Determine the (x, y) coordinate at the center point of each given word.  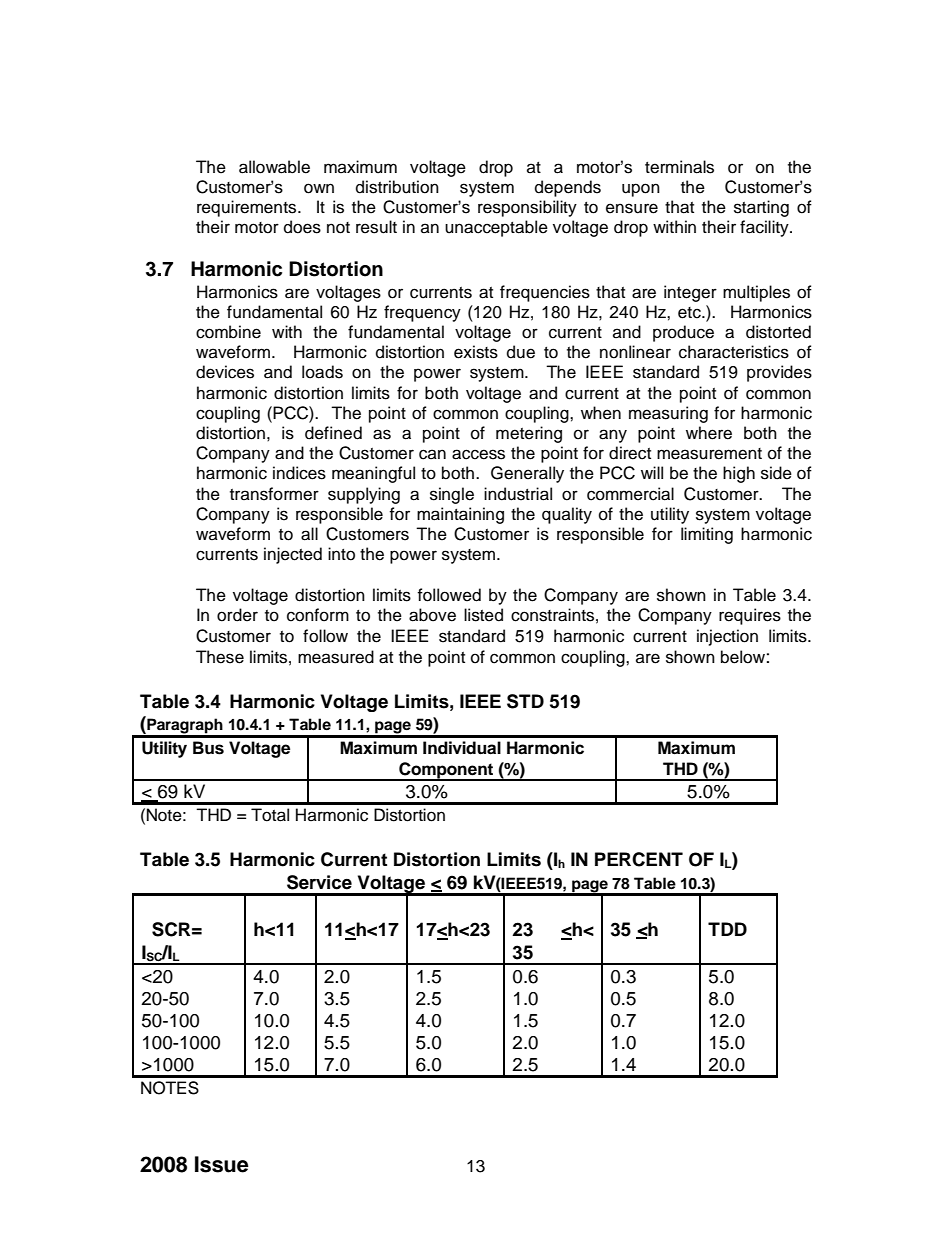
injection (727, 637)
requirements (248, 208)
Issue (222, 1164)
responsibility (527, 208)
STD (525, 701)
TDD (727, 929)
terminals (679, 167)
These (220, 657)
